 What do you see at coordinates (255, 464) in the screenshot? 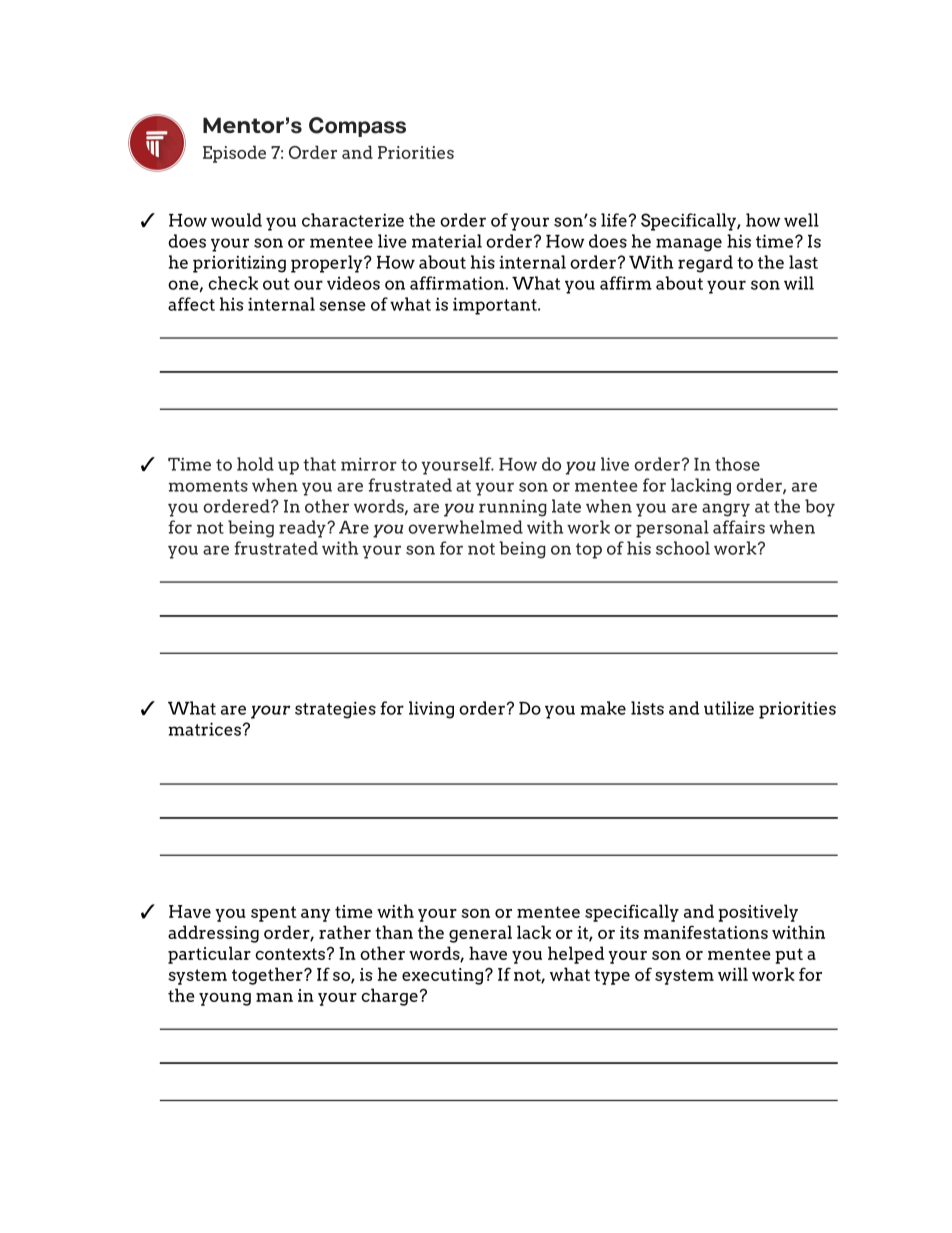
I see `hold` at bounding box center [255, 464].
